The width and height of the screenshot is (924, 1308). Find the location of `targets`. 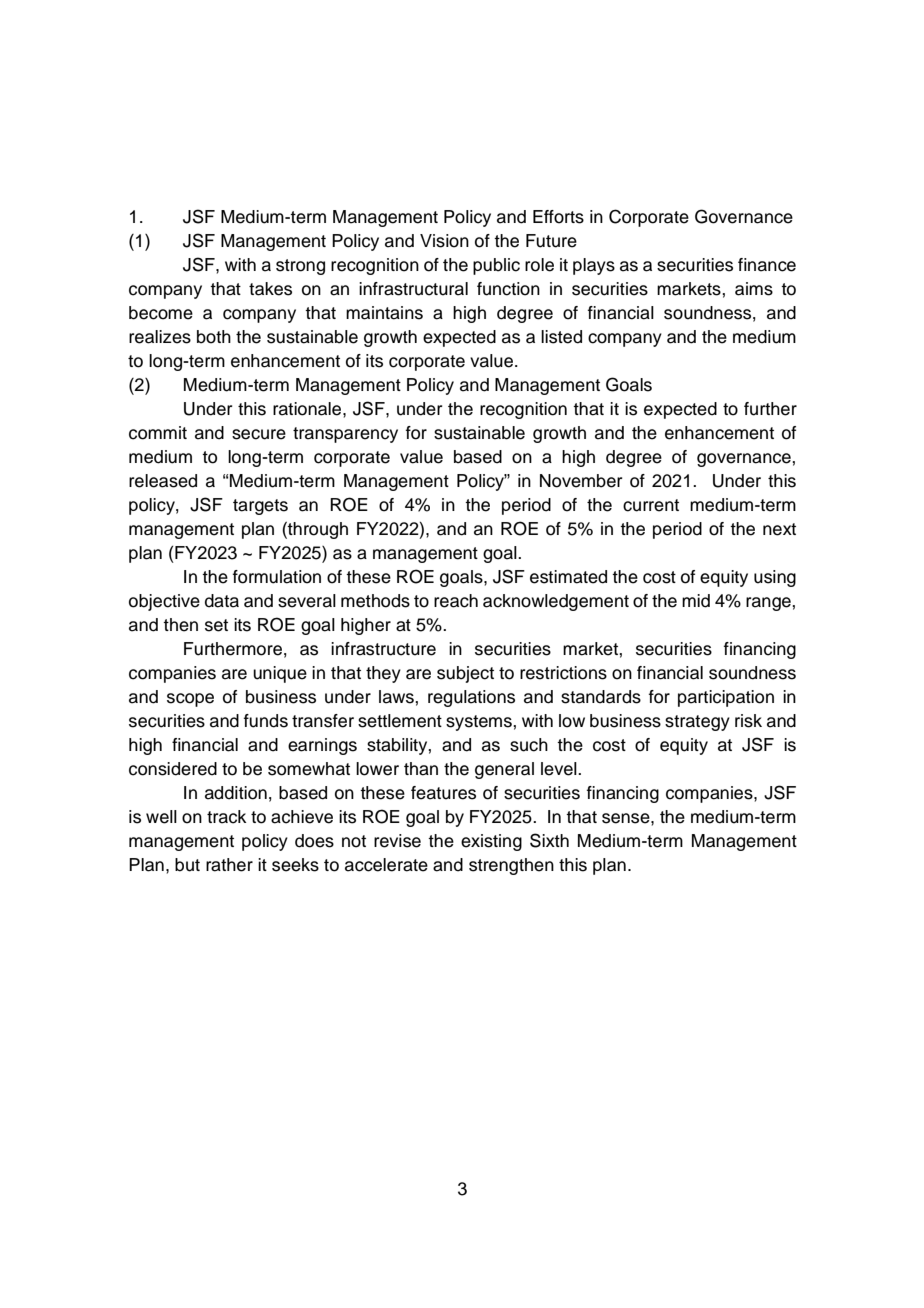

targets is located at coordinates (260, 507).
